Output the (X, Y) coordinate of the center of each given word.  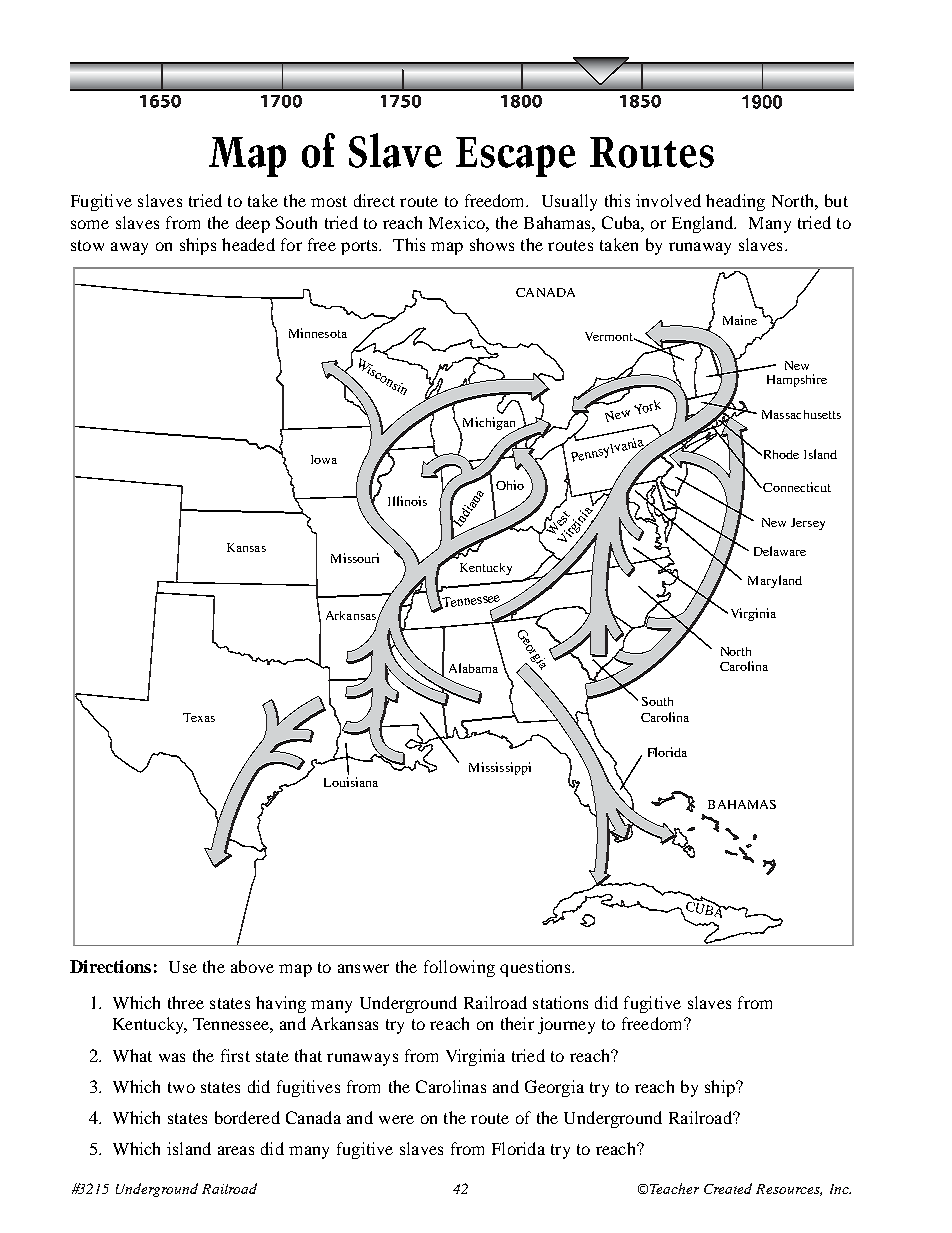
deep (253, 224)
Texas (199, 717)
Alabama (473, 668)
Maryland (775, 581)
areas (236, 1150)
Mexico (458, 222)
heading (735, 202)
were (396, 1119)
